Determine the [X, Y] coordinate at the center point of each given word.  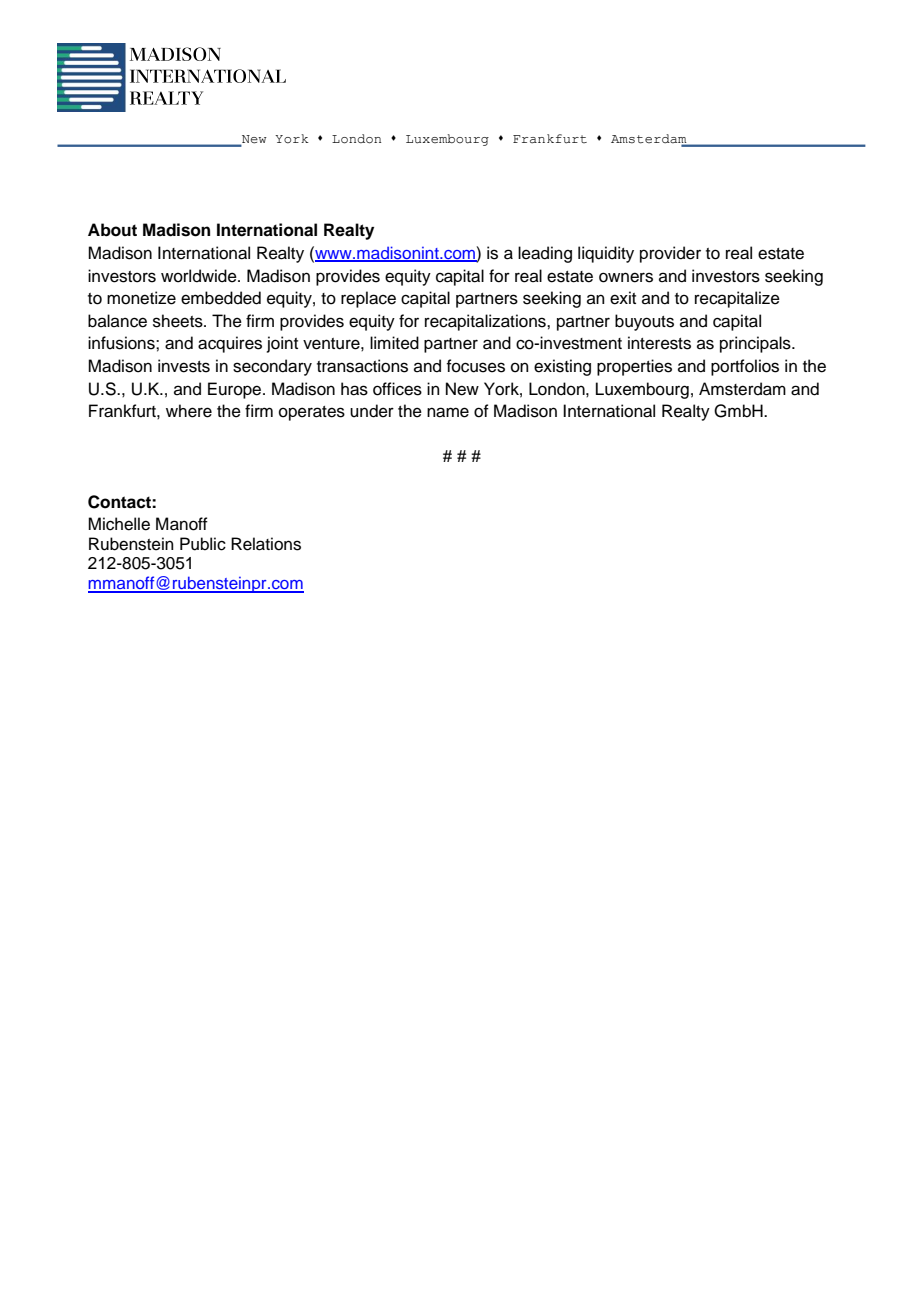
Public [203, 544]
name [448, 412]
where [189, 411]
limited [394, 343]
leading [545, 254]
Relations [266, 544]
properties [634, 367]
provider [670, 254]
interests [659, 343]
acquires [230, 344]
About [112, 230]
